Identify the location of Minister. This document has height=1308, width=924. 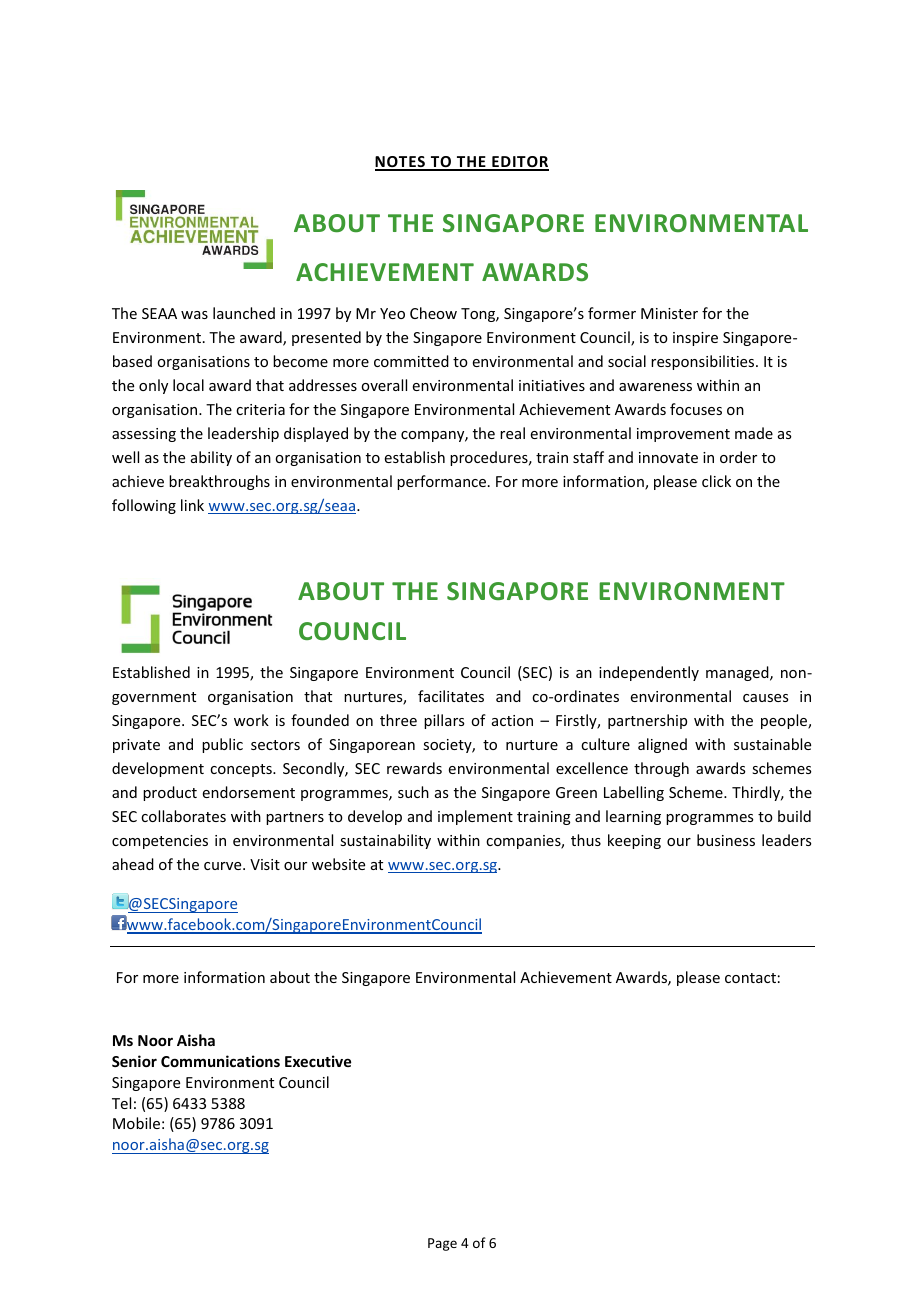
(669, 313).
